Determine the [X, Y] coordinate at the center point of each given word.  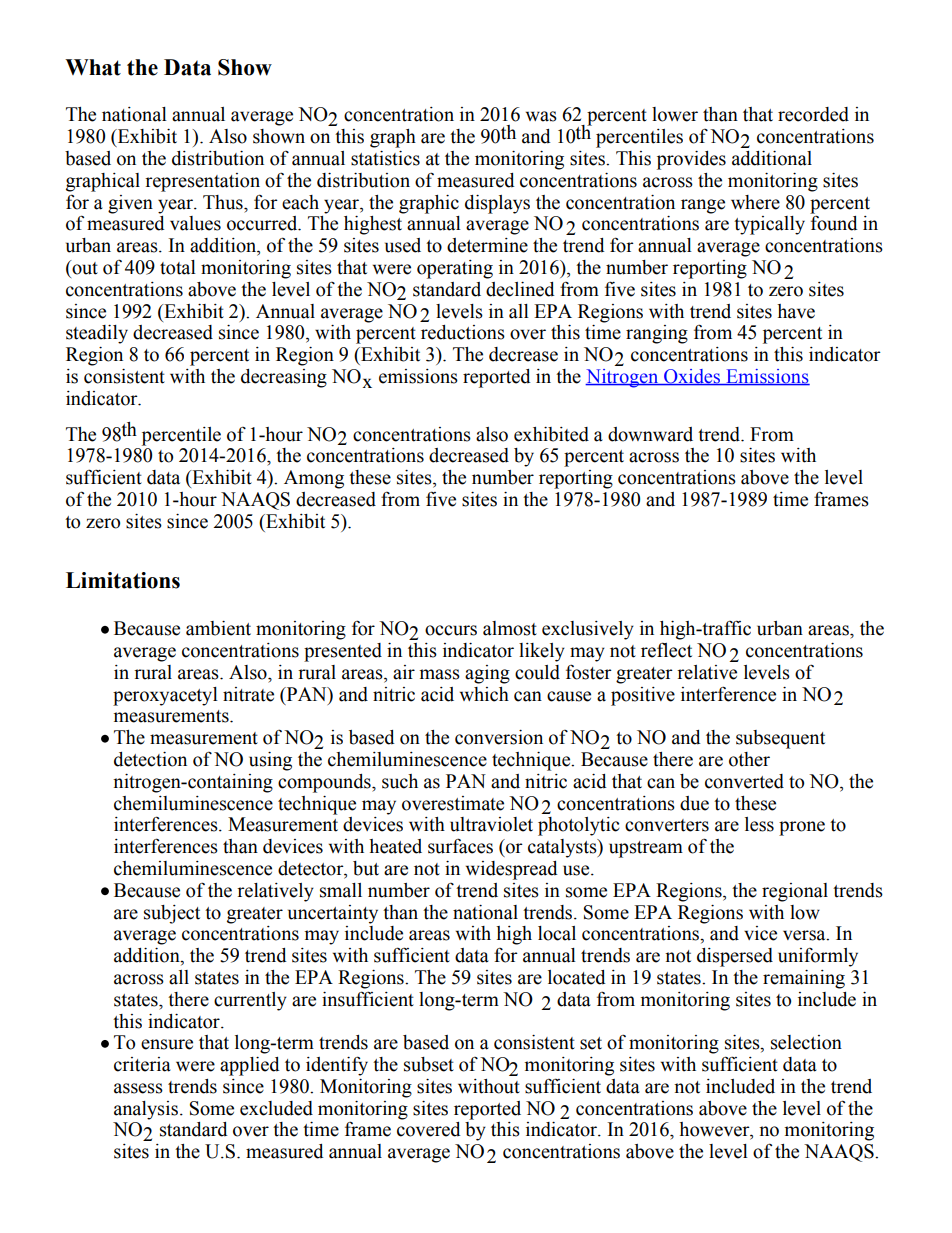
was [541, 116]
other [749, 759]
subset [429, 1064]
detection [150, 759]
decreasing [284, 378]
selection [806, 1042]
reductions [463, 332]
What [93, 67]
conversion [499, 737]
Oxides [692, 377]
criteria [142, 1064]
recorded [813, 114]
